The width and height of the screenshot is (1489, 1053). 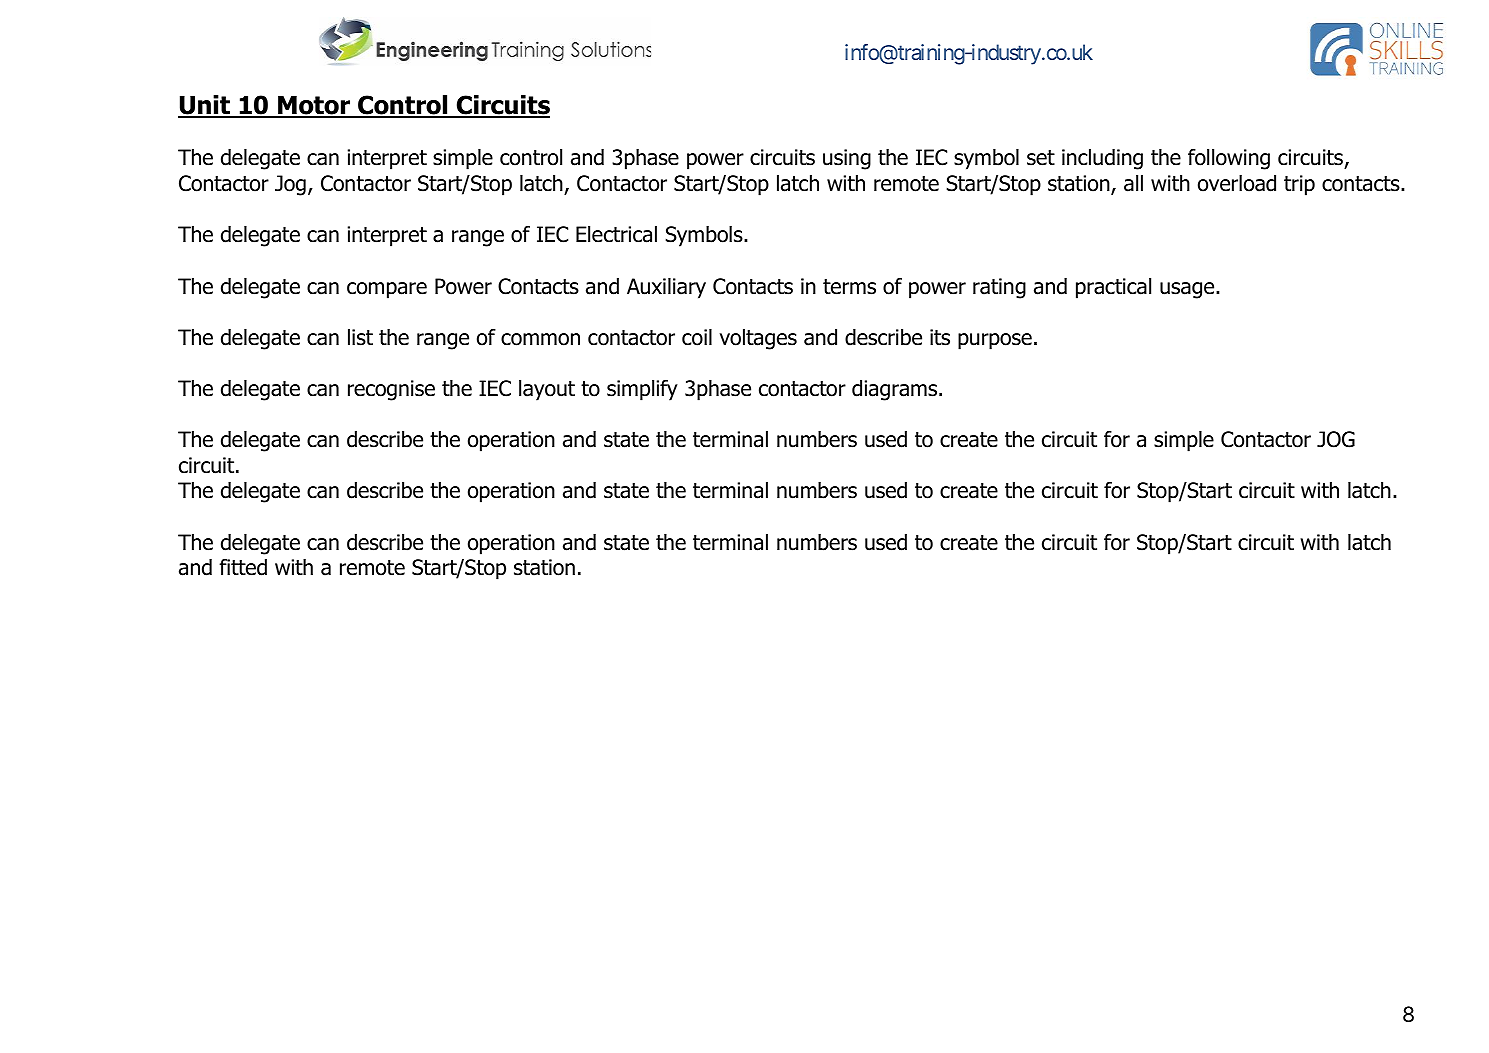 What do you see at coordinates (847, 159) in the screenshot?
I see `using` at bounding box center [847, 159].
